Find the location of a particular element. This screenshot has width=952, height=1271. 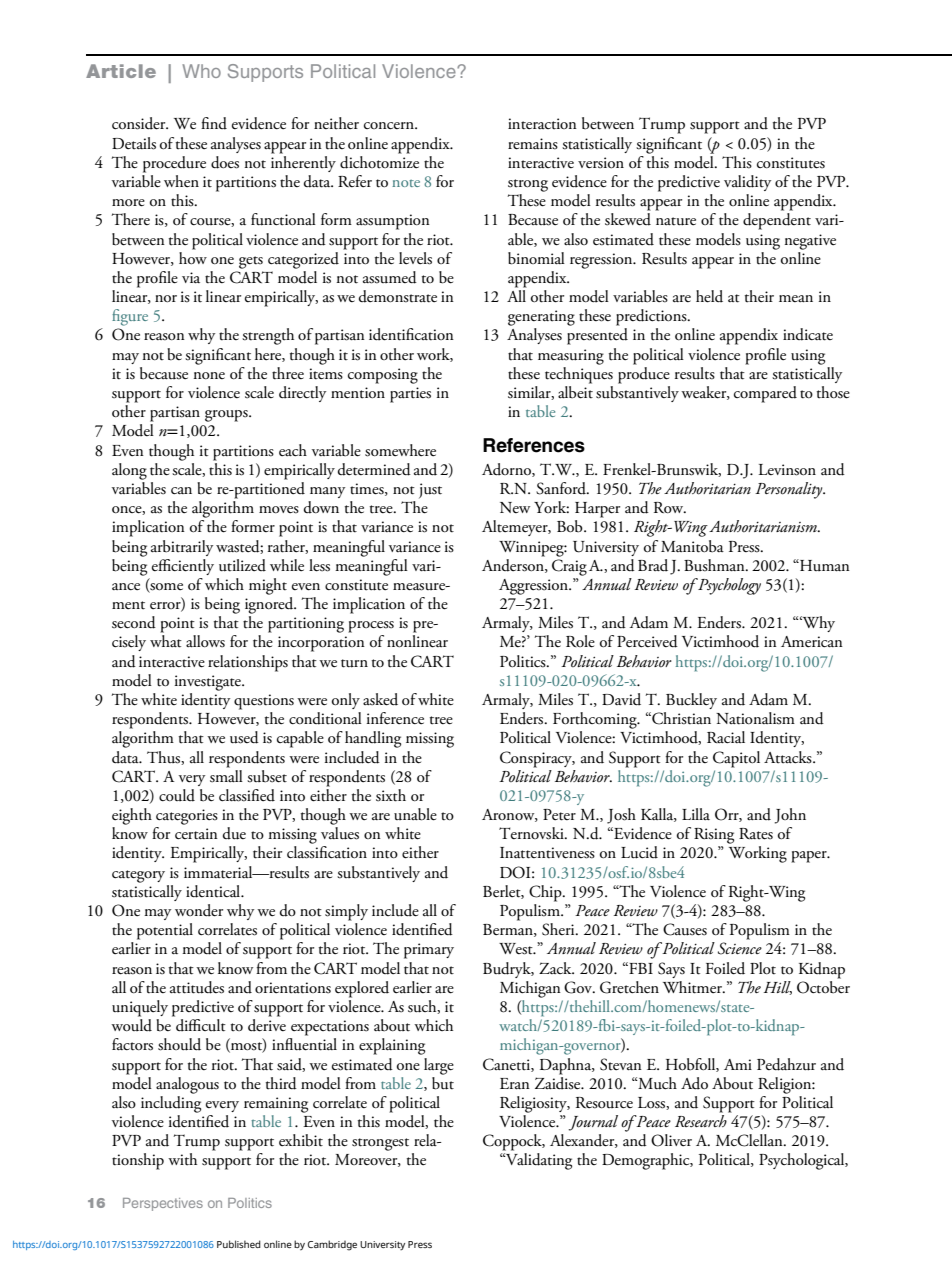

Aggression is located at coordinates (534, 587).
